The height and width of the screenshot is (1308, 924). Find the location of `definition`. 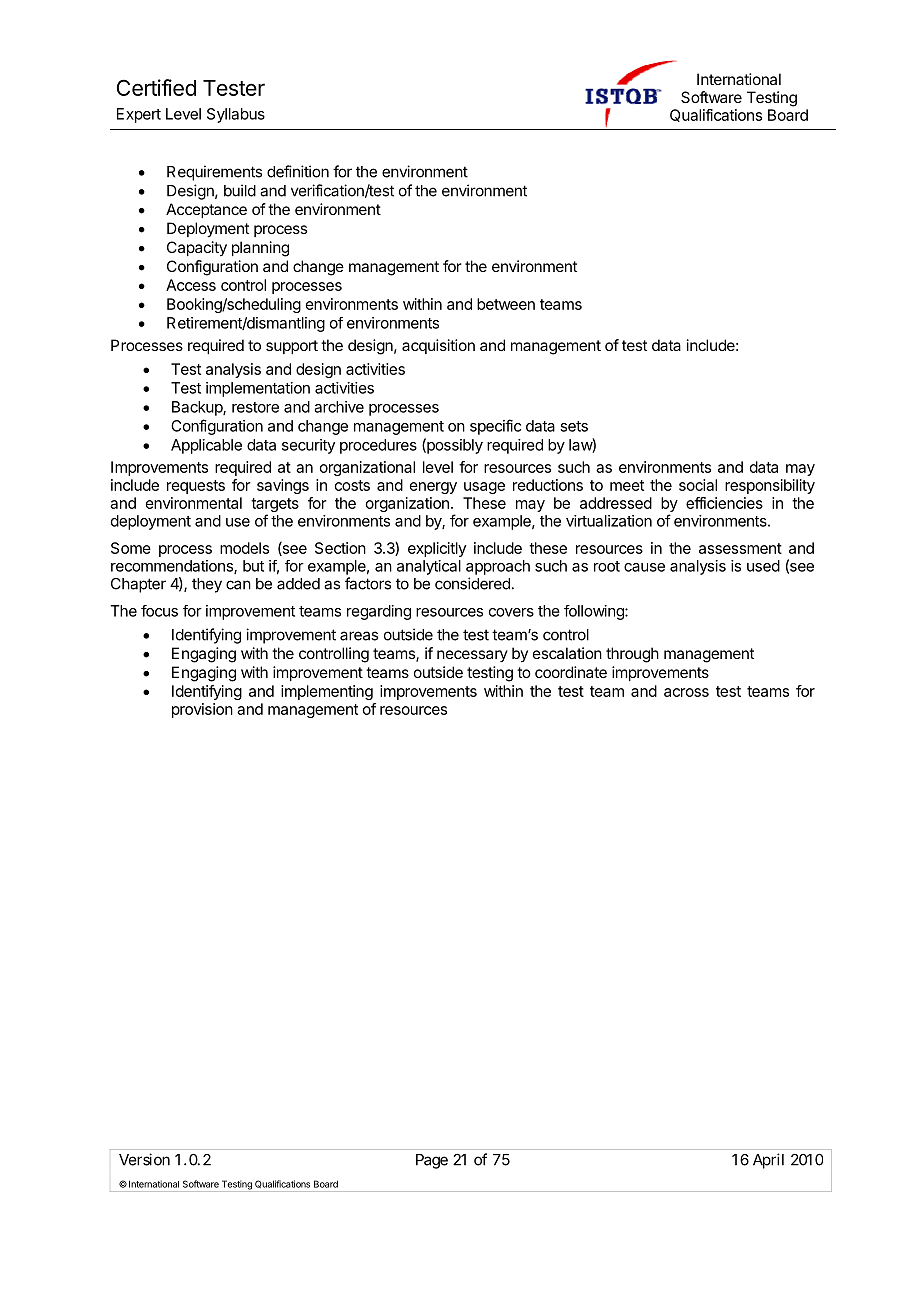

definition is located at coordinates (298, 171).
